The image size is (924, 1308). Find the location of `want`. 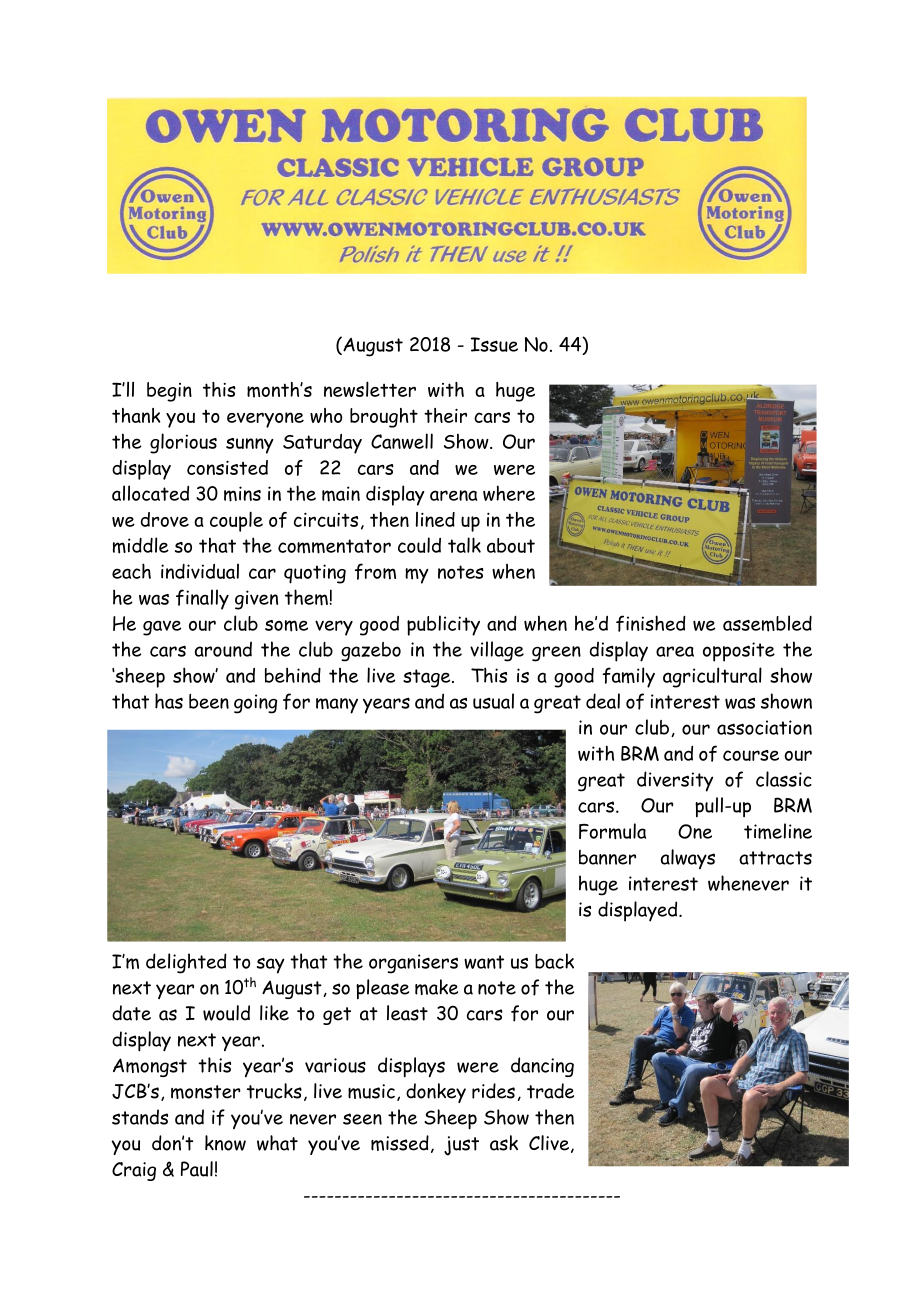

want is located at coordinates (484, 962).
